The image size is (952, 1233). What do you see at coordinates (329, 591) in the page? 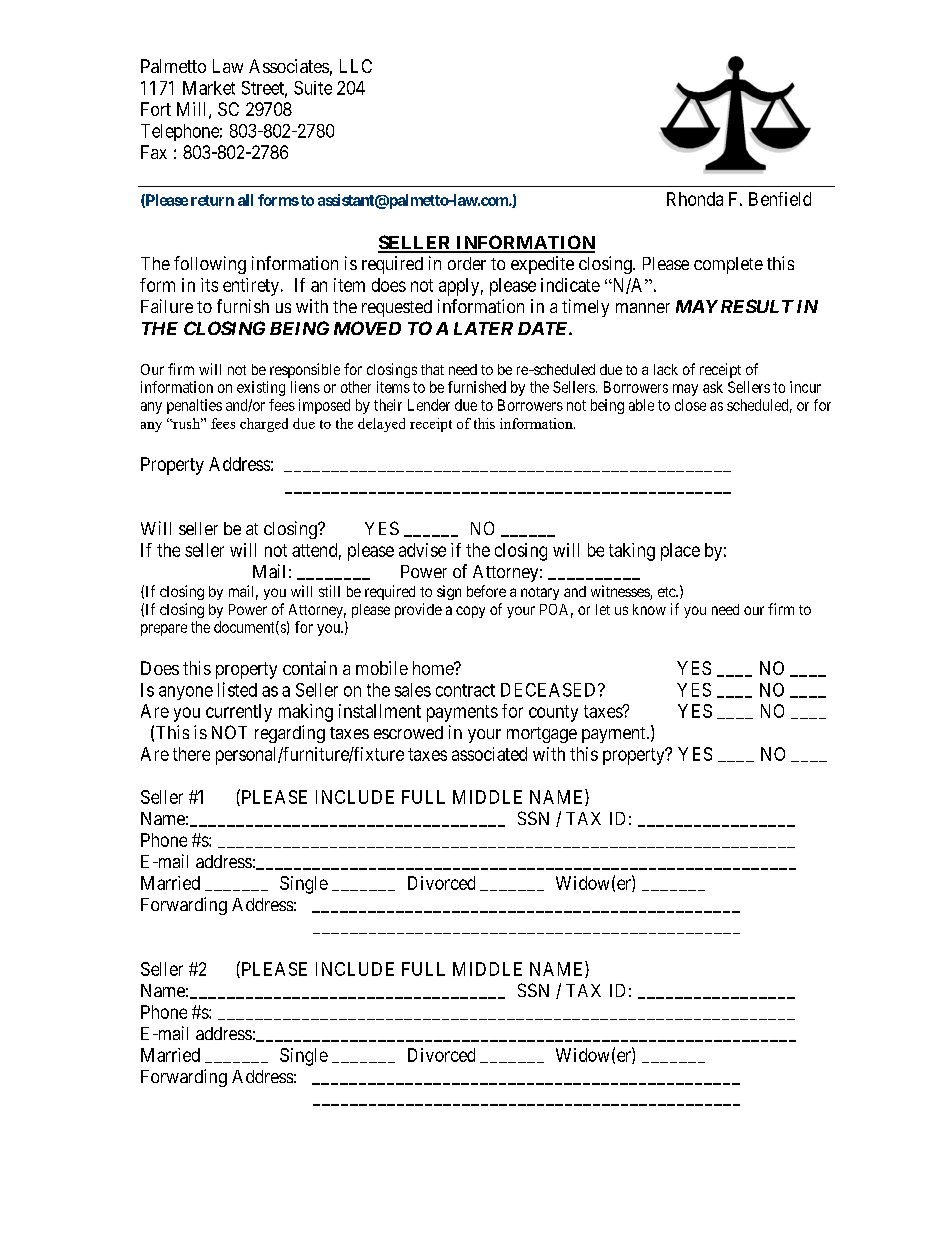
I see `still` at bounding box center [329, 591].
